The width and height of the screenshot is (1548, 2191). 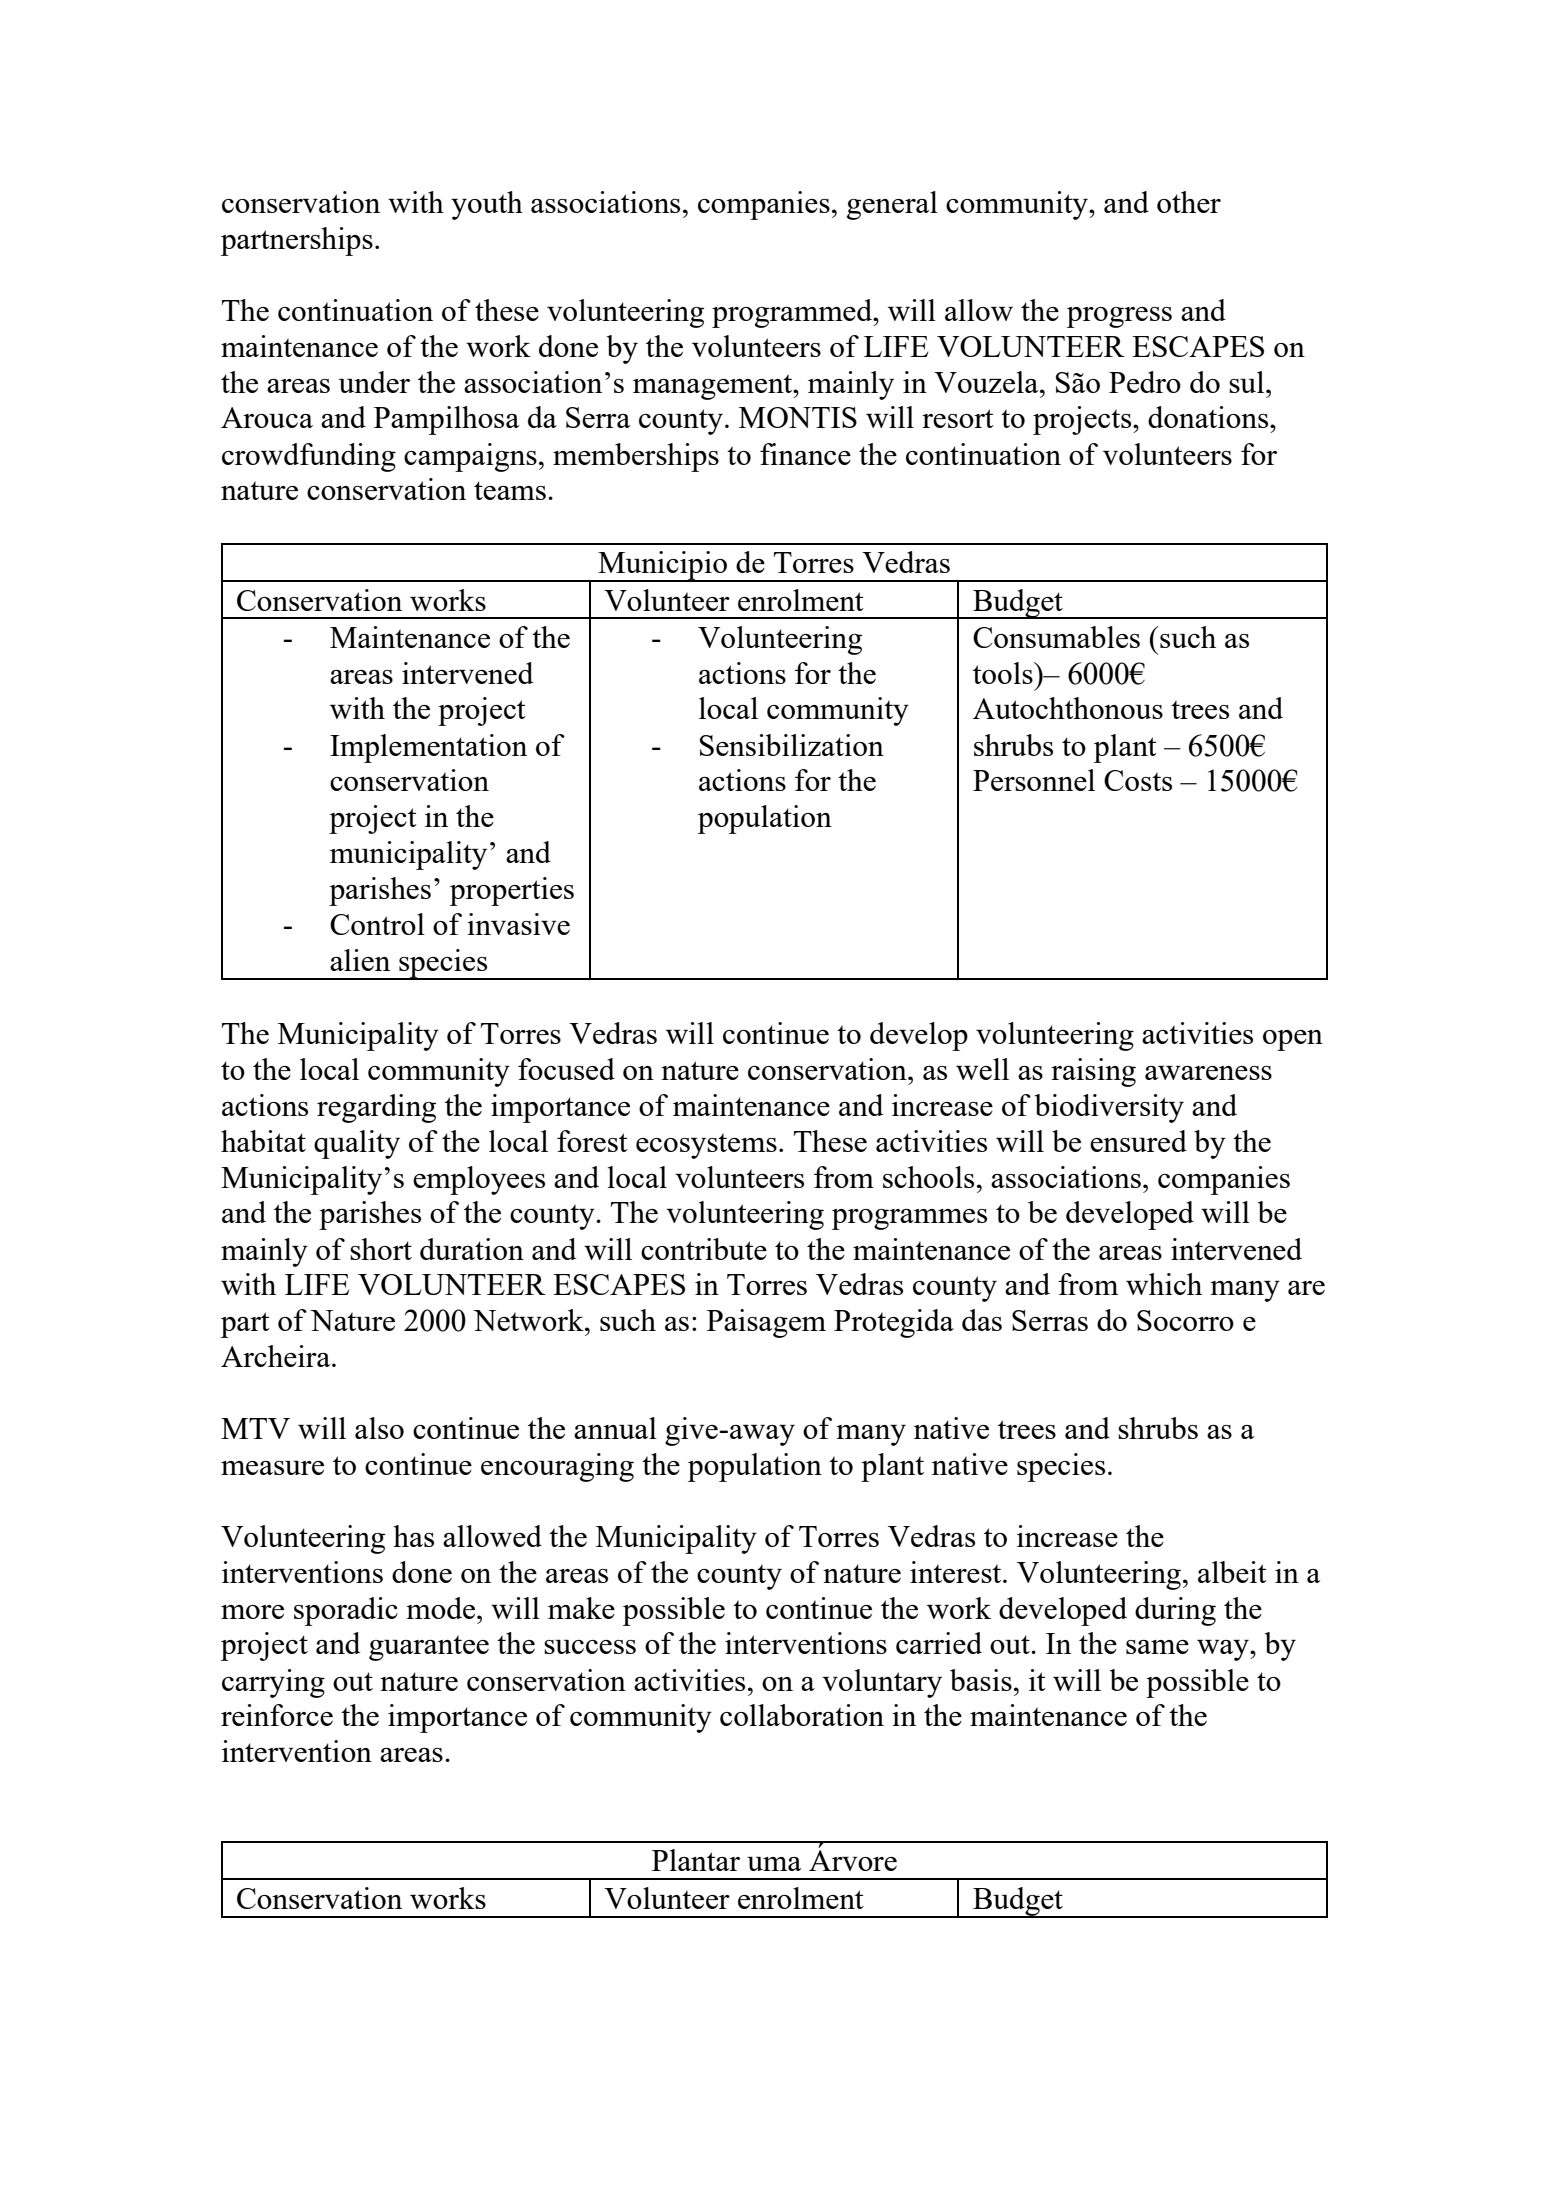 I want to click on also, so click(x=379, y=1428).
